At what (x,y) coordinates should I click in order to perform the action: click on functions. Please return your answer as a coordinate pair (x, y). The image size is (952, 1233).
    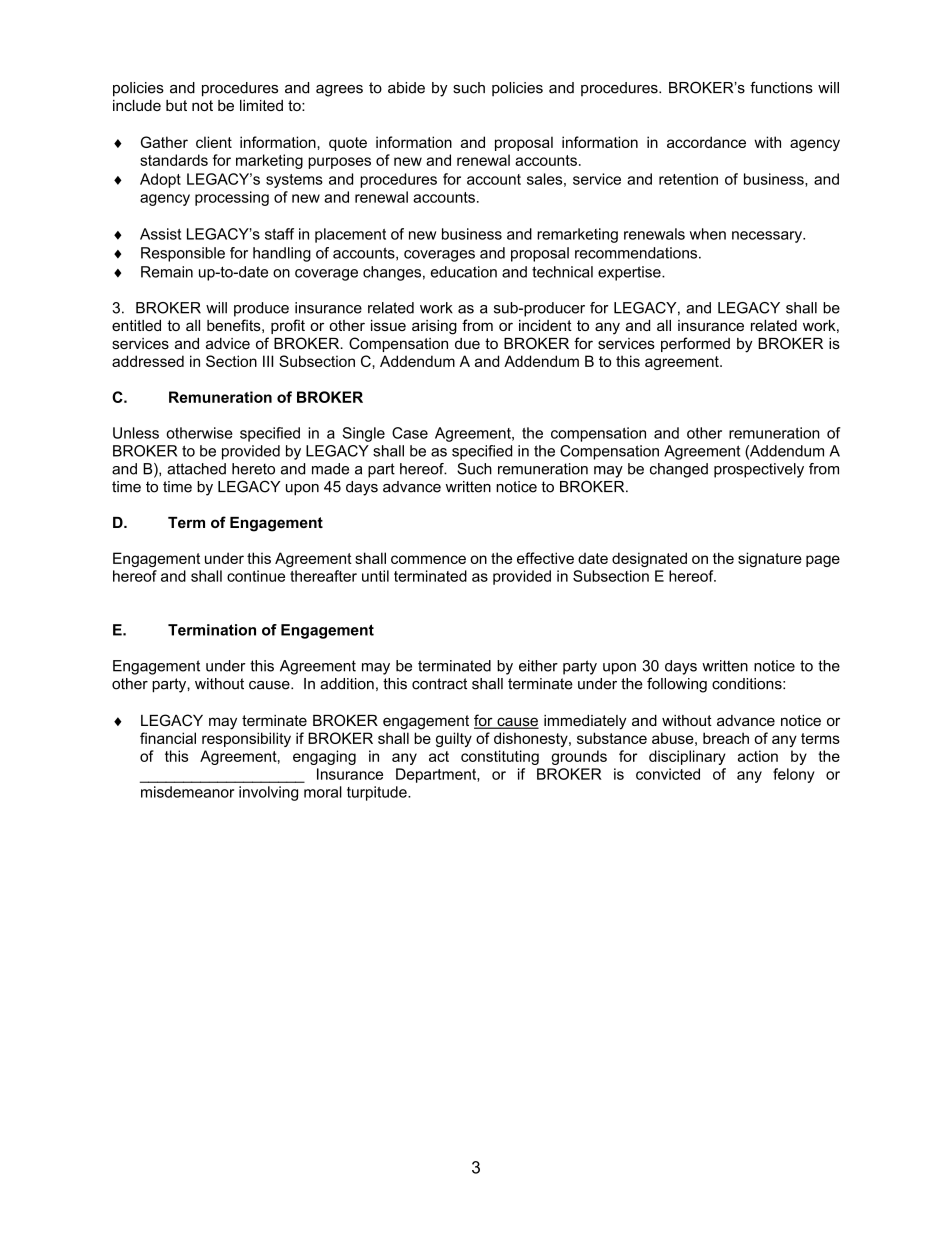
    Looking at the image, I should click on (781, 87).
